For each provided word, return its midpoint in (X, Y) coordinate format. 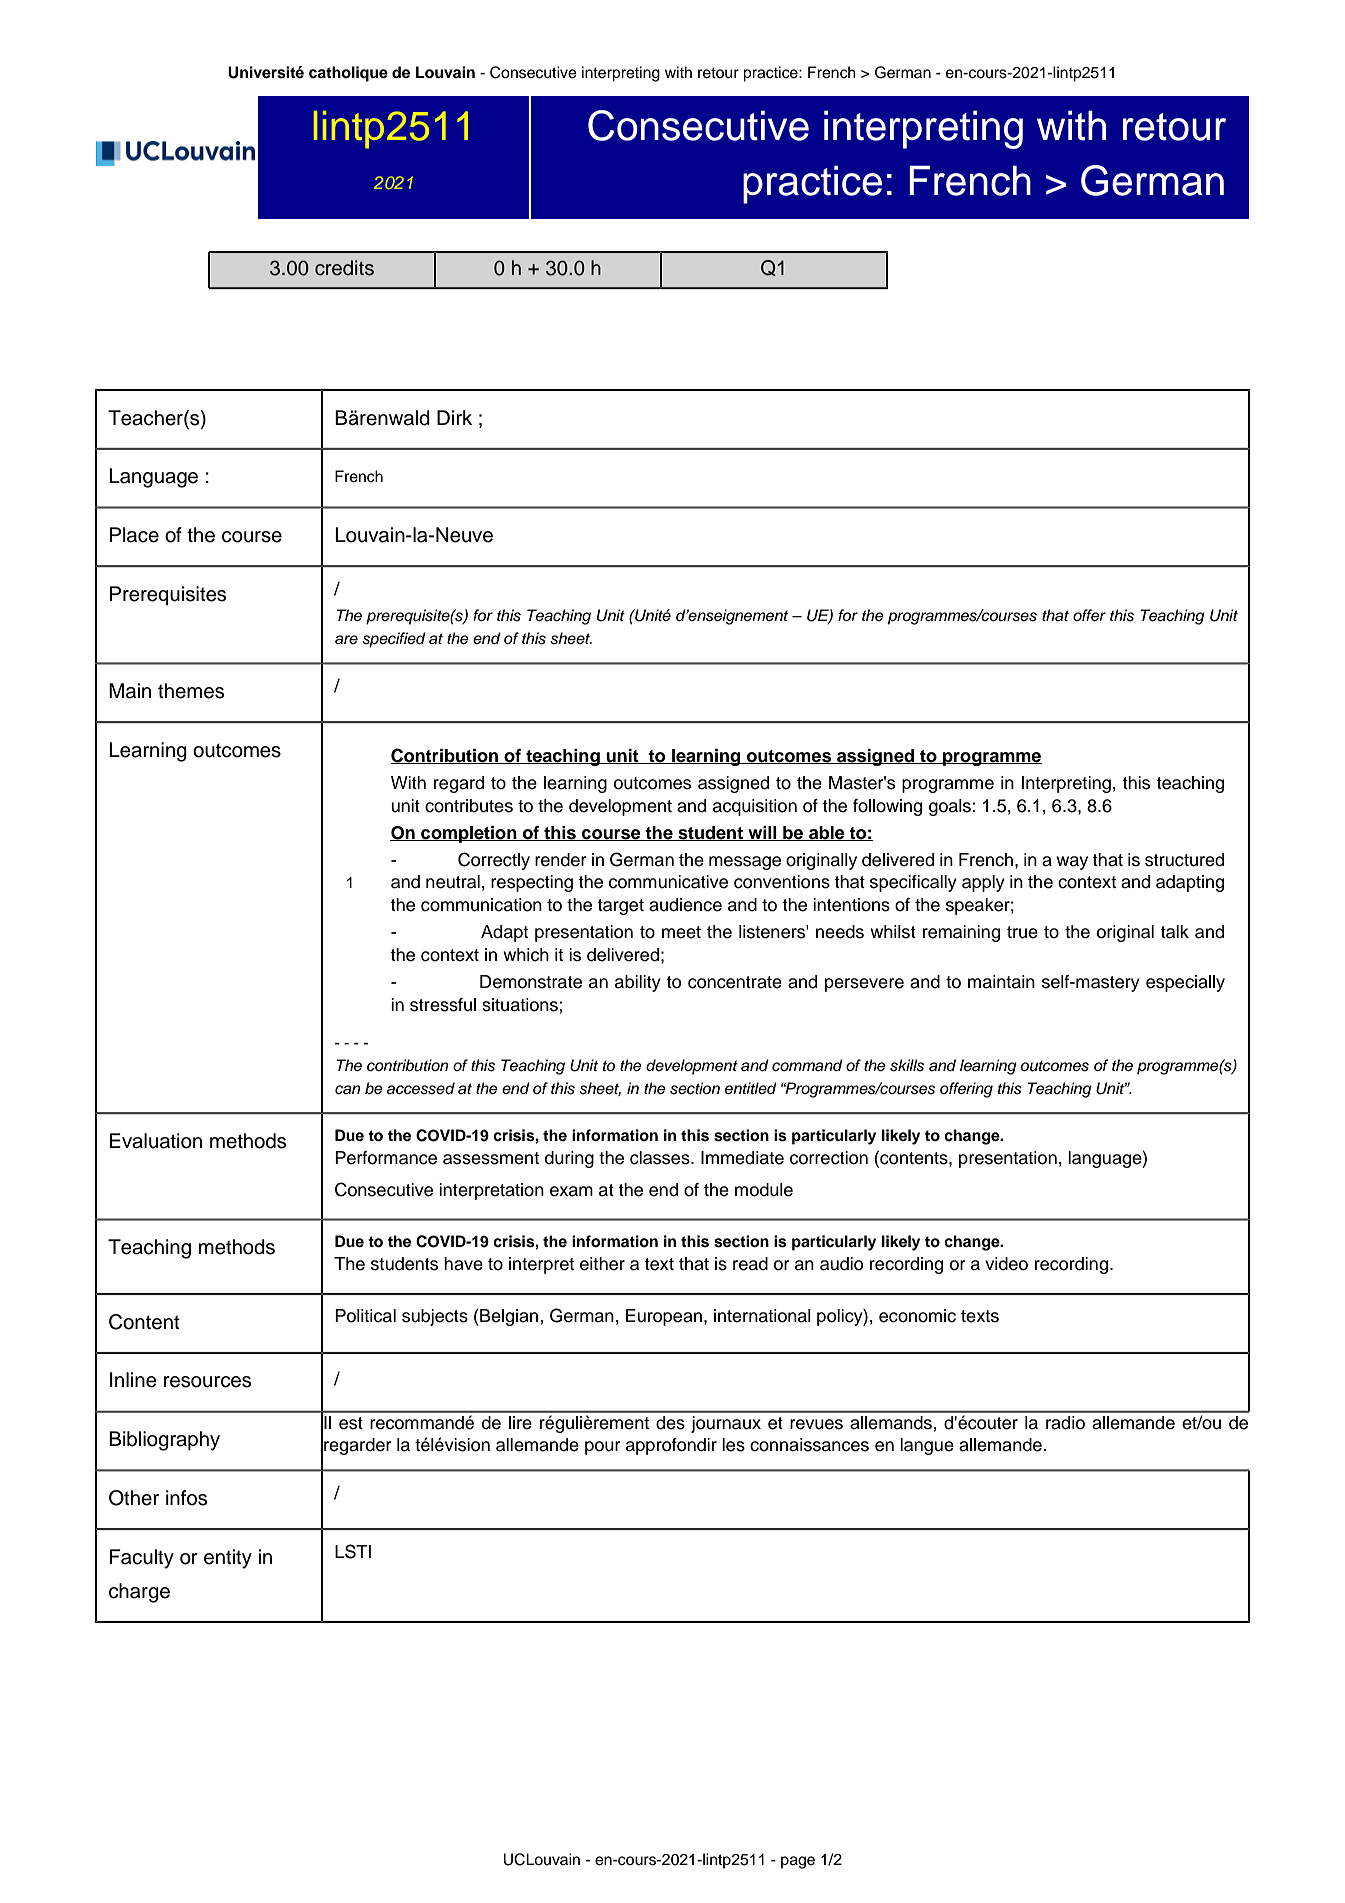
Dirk (454, 417)
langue (927, 1446)
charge (139, 1593)
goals (951, 807)
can (347, 1090)
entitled (751, 1088)
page (798, 1862)
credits (344, 268)
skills (907, 1065)
